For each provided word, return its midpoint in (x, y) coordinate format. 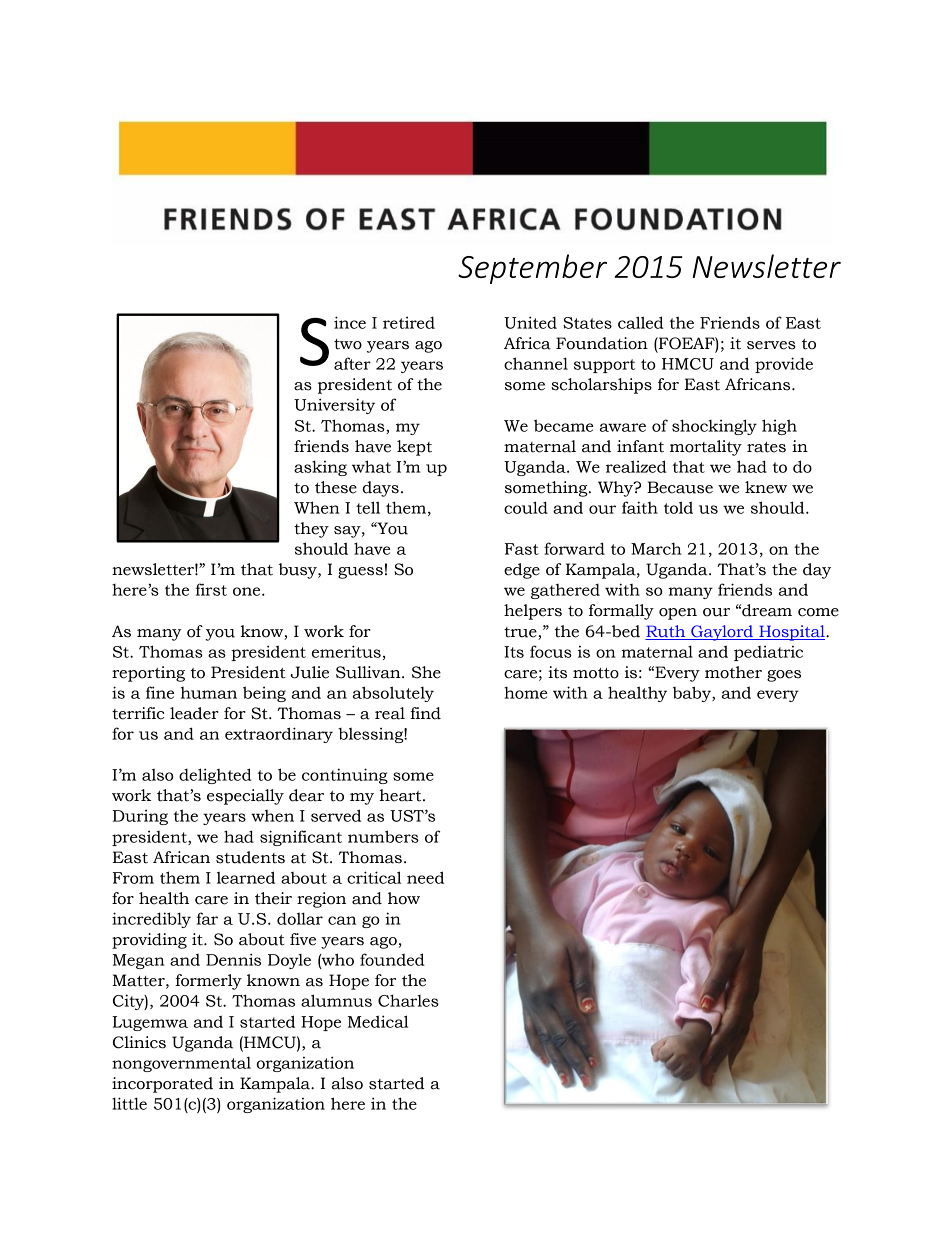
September (532, 269)
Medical (377, 1021)
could (526, 507)
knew (766, 487)
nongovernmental (181, 1064)
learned (246, 877)
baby (693, 694)
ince (350, 322)
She (426, 672)
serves (771, 345)
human (209, 693)
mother (733, 672)
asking (320, 468)
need (425, 877)
